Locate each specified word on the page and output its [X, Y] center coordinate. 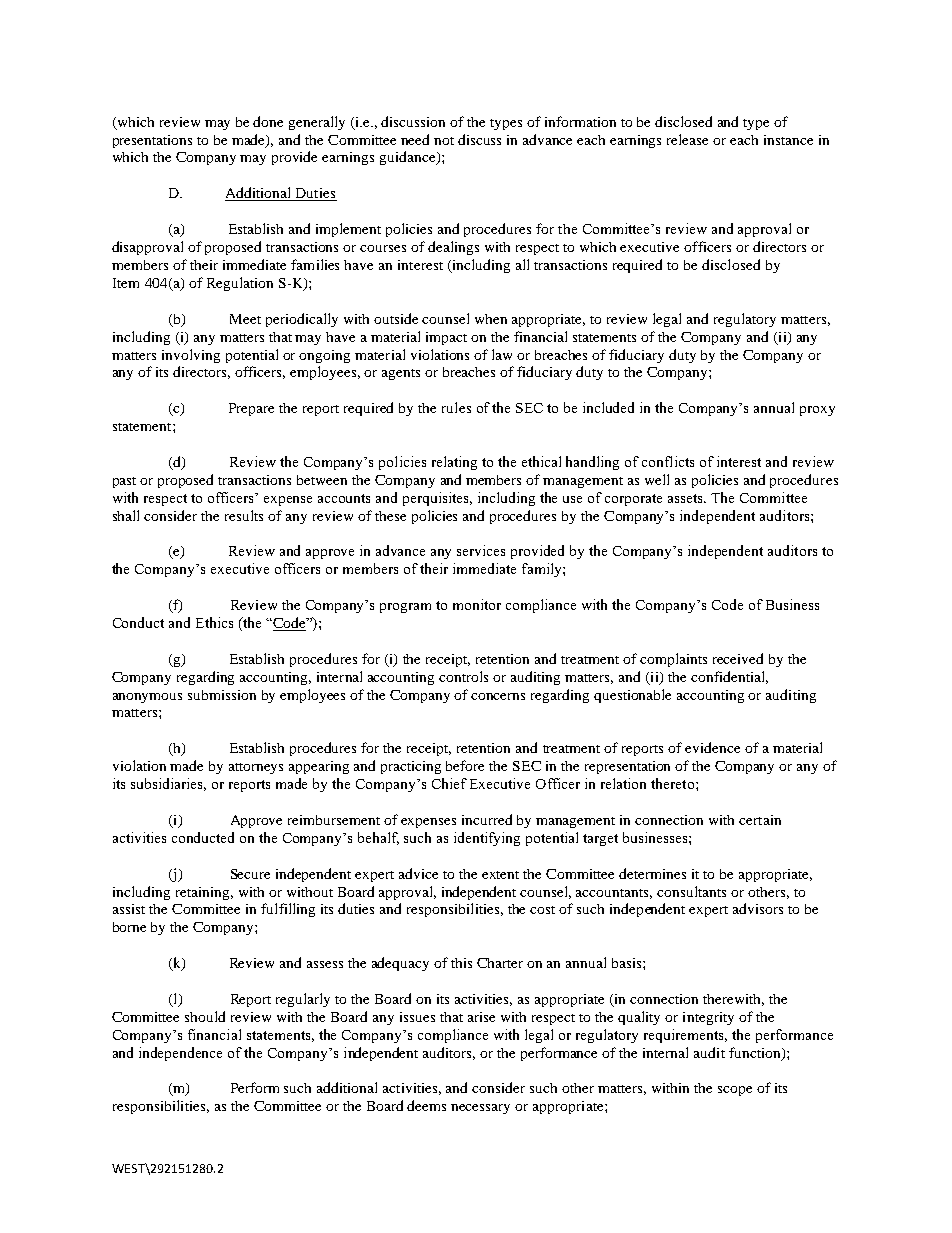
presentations [152, 141]
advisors [758, 908]
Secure [250, 874]
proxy [817, 411]
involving [191, 356]
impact [446, 338]
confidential [729, 677]
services [481, 550]
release [687, 139]
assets [686, 498]
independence [180, 1054]
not [444, 141]
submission [222, 695]
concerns [498, 696]
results [244, 515]
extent [500, 875]
